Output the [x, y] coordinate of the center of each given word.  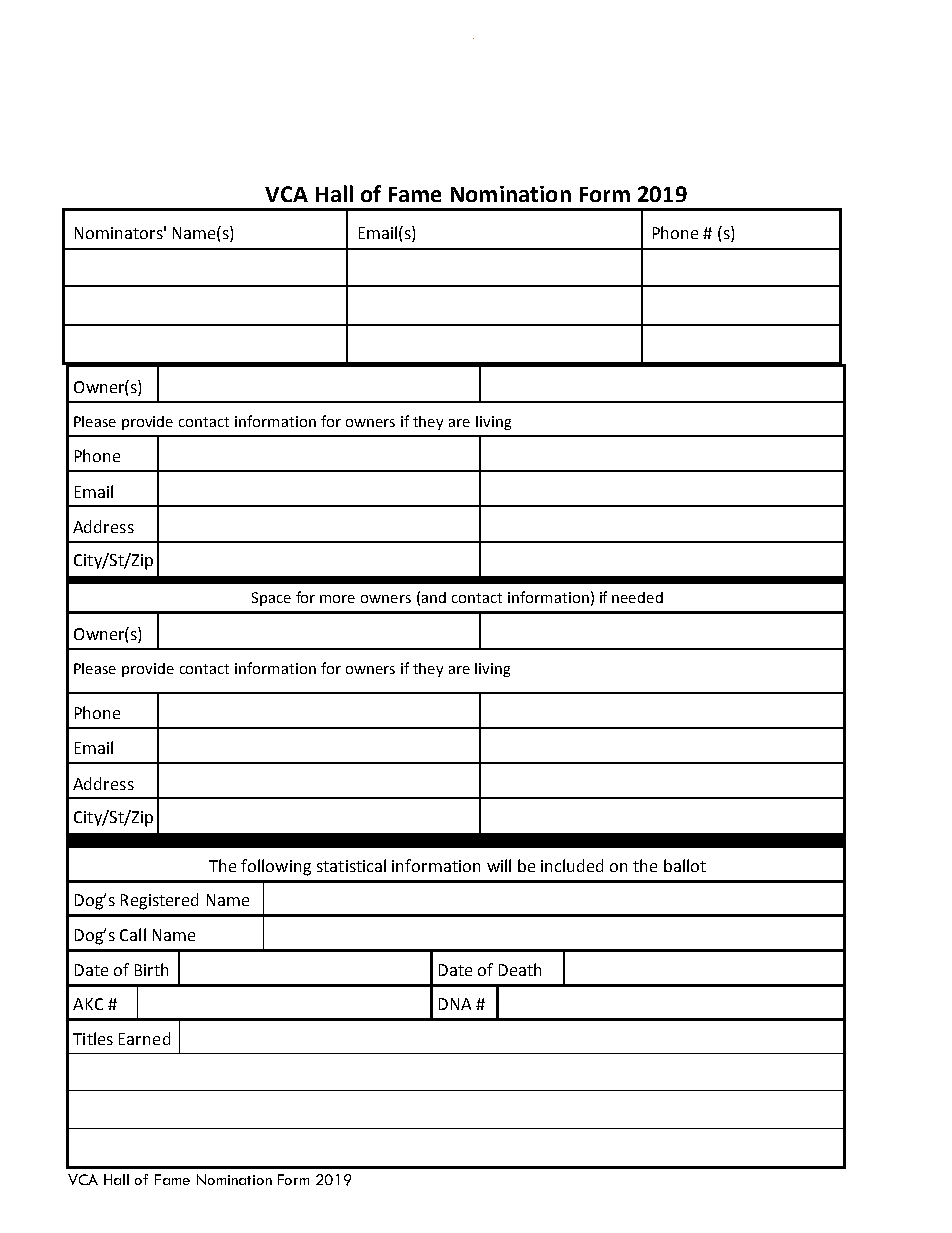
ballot [685, 865]
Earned [144, 1038]
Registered [159, 901]
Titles [93, 1038]
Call [133, 934]
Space [271, 599]
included [572, 865]
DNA [455, 1004]
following [276, 867]
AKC [88, 1004]
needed [637, 597]
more [337, 599]
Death [520, 969]
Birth [151, 969]
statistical [351, 865]
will [499, 865]
